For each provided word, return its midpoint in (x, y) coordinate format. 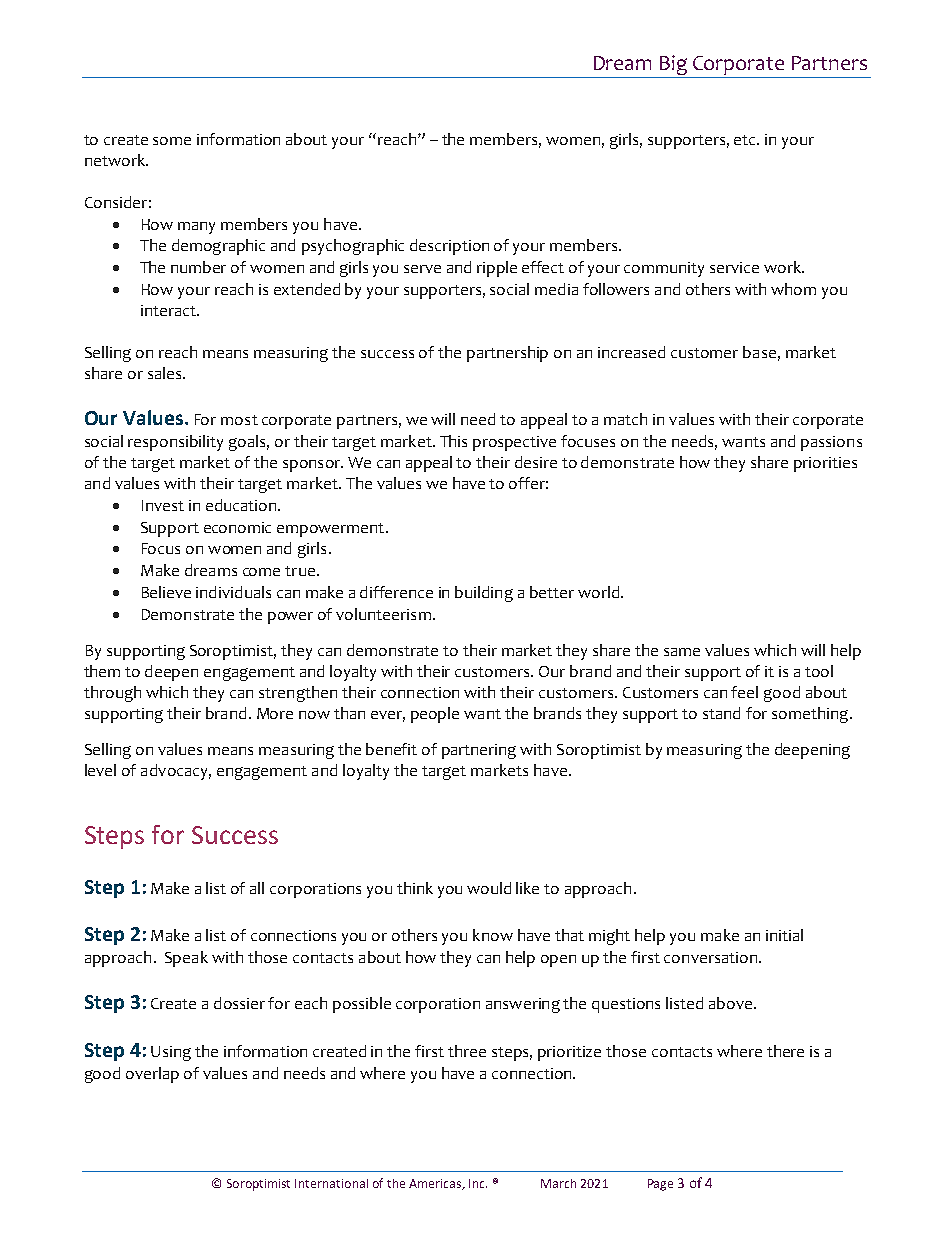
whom (793, 289)
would (489, 888)
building (484, 594)
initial (784, 935)
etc (746, 140)
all (257, 888)
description (449, 247)
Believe (166, 592)
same (682, 652)
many (196, 228)
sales (166, 373)
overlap (152, 1075)
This (453, 441)
